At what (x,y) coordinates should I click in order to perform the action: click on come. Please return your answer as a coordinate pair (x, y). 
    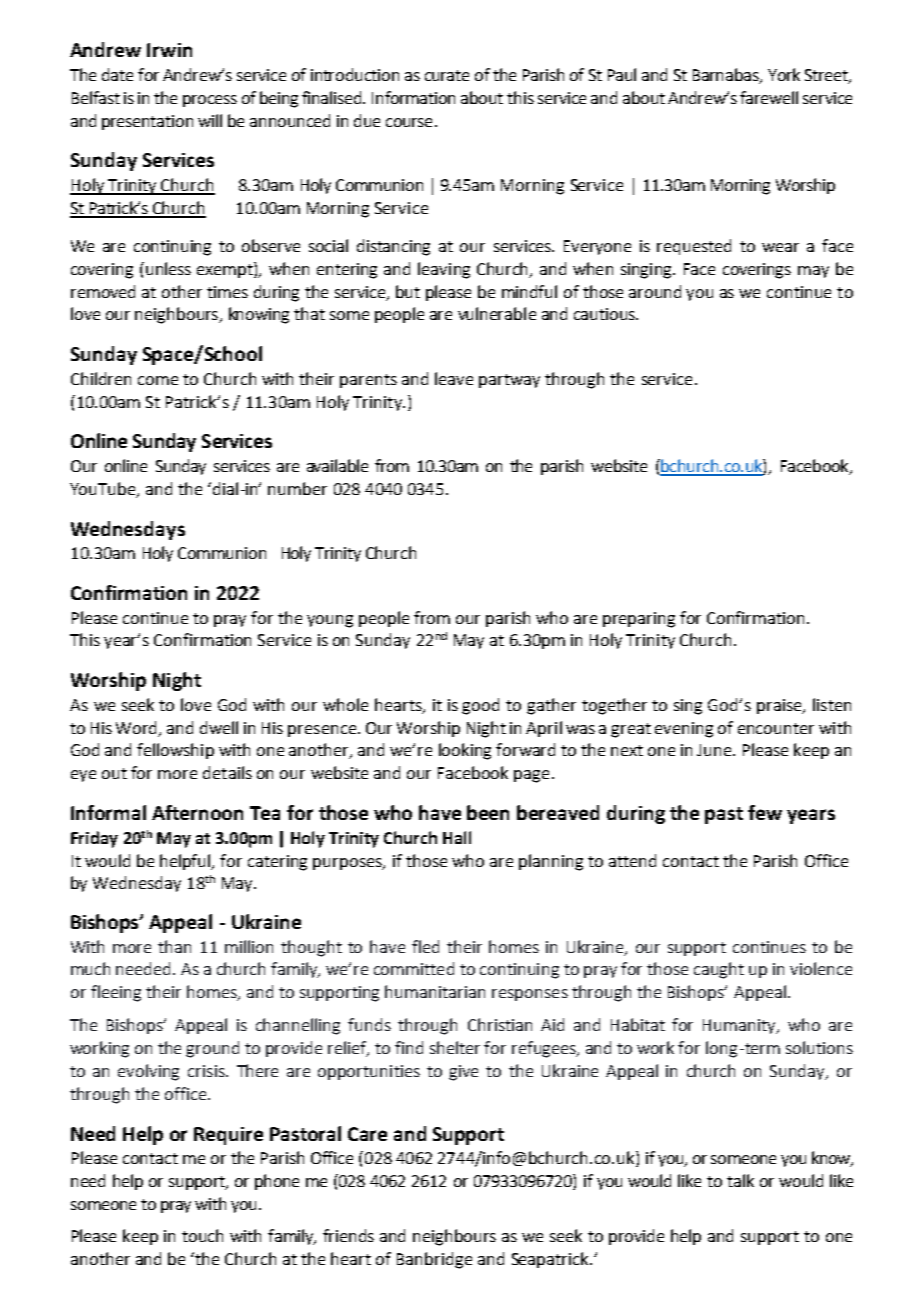
    Looking at the image, I should click on (158, 380).
